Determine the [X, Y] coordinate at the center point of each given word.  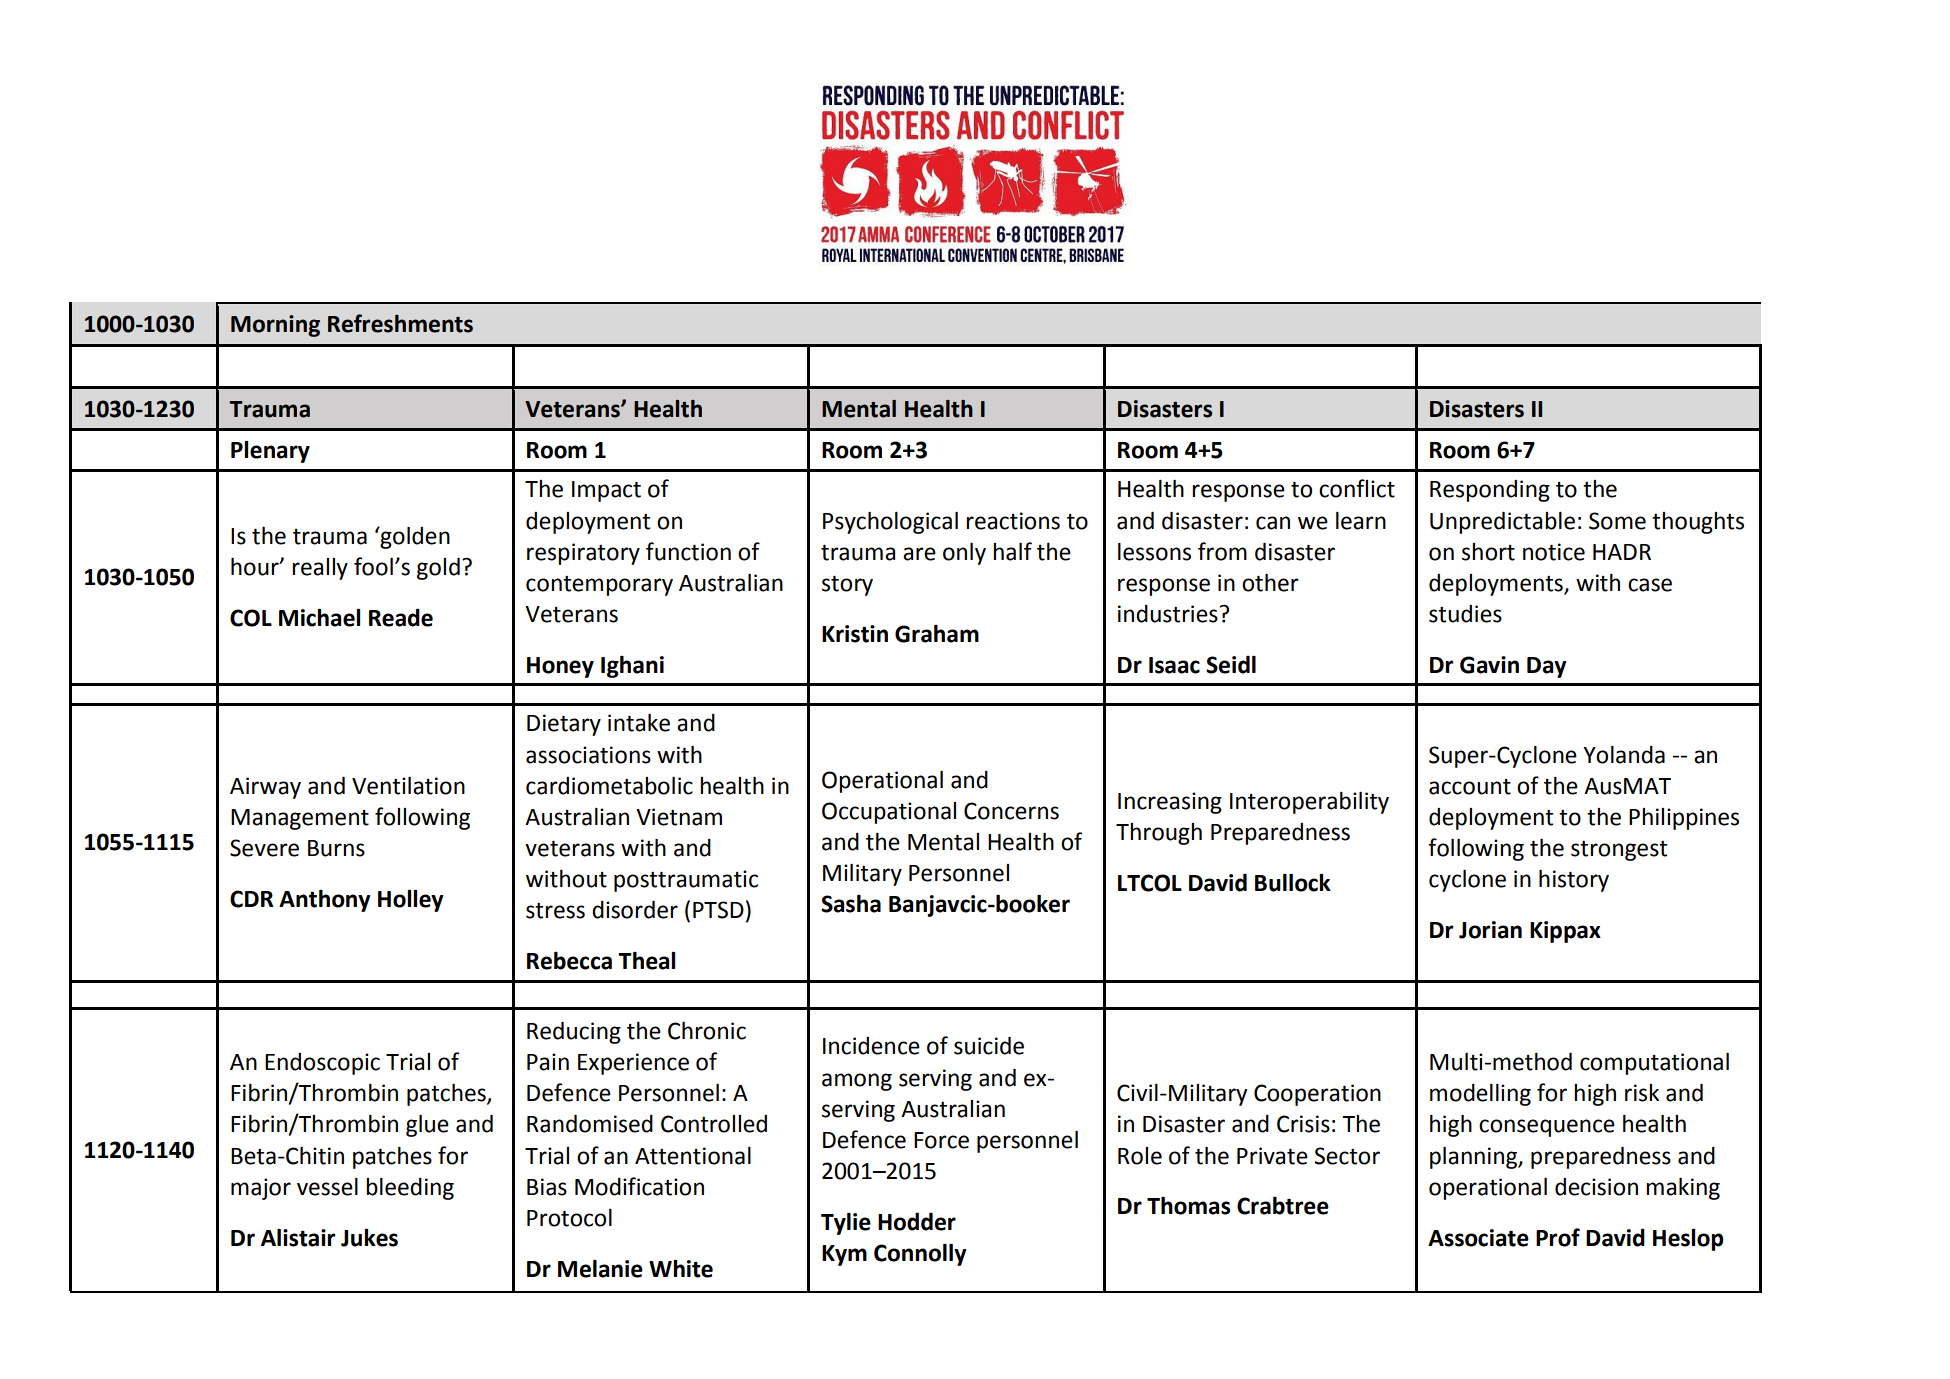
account [1470, 787]
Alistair [298, 1238]
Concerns [1011, 811]
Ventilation [408, 786]
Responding [1490, 491]
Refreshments [400, 323]
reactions [1013, 521]
